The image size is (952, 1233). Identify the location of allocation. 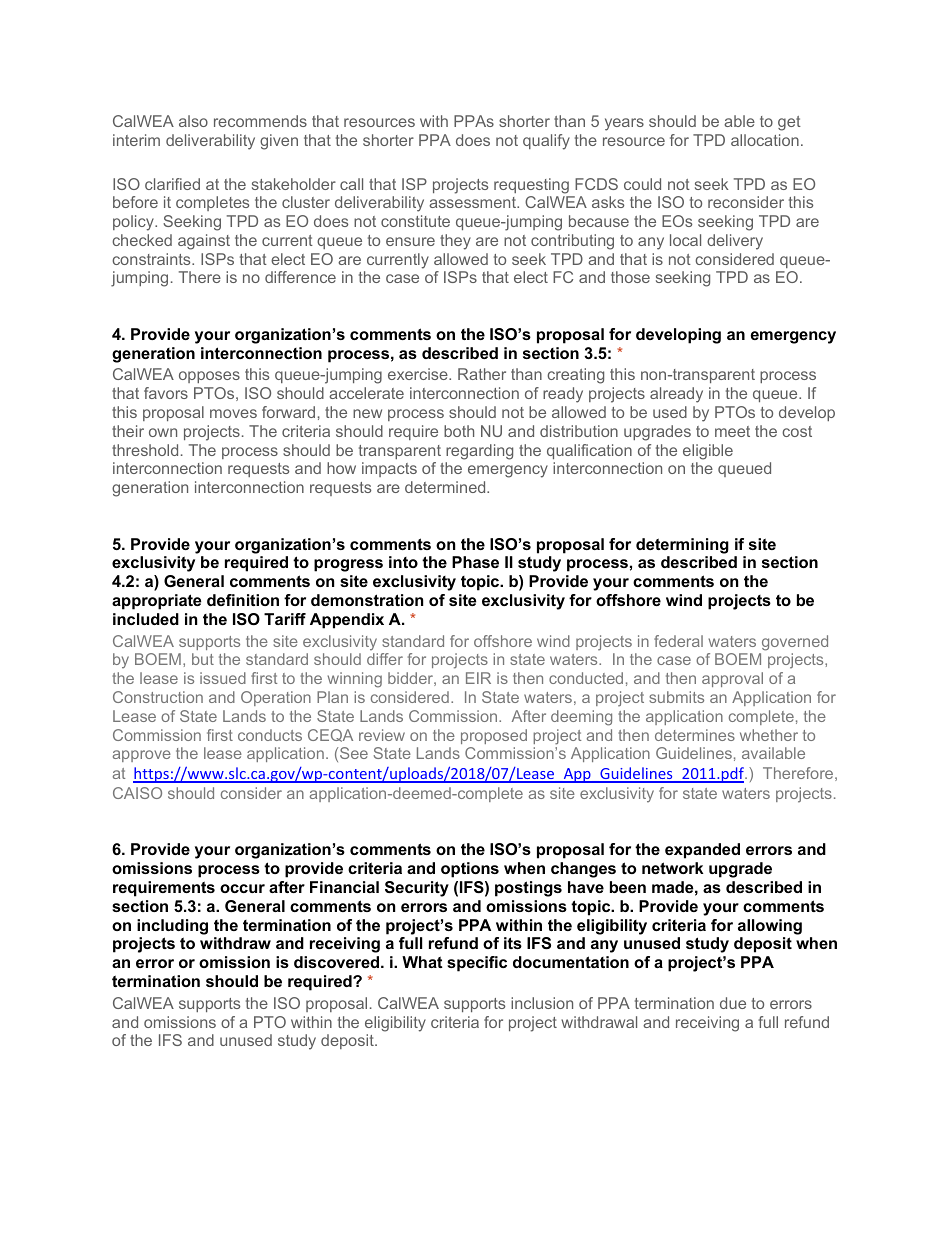
(765, 140).
